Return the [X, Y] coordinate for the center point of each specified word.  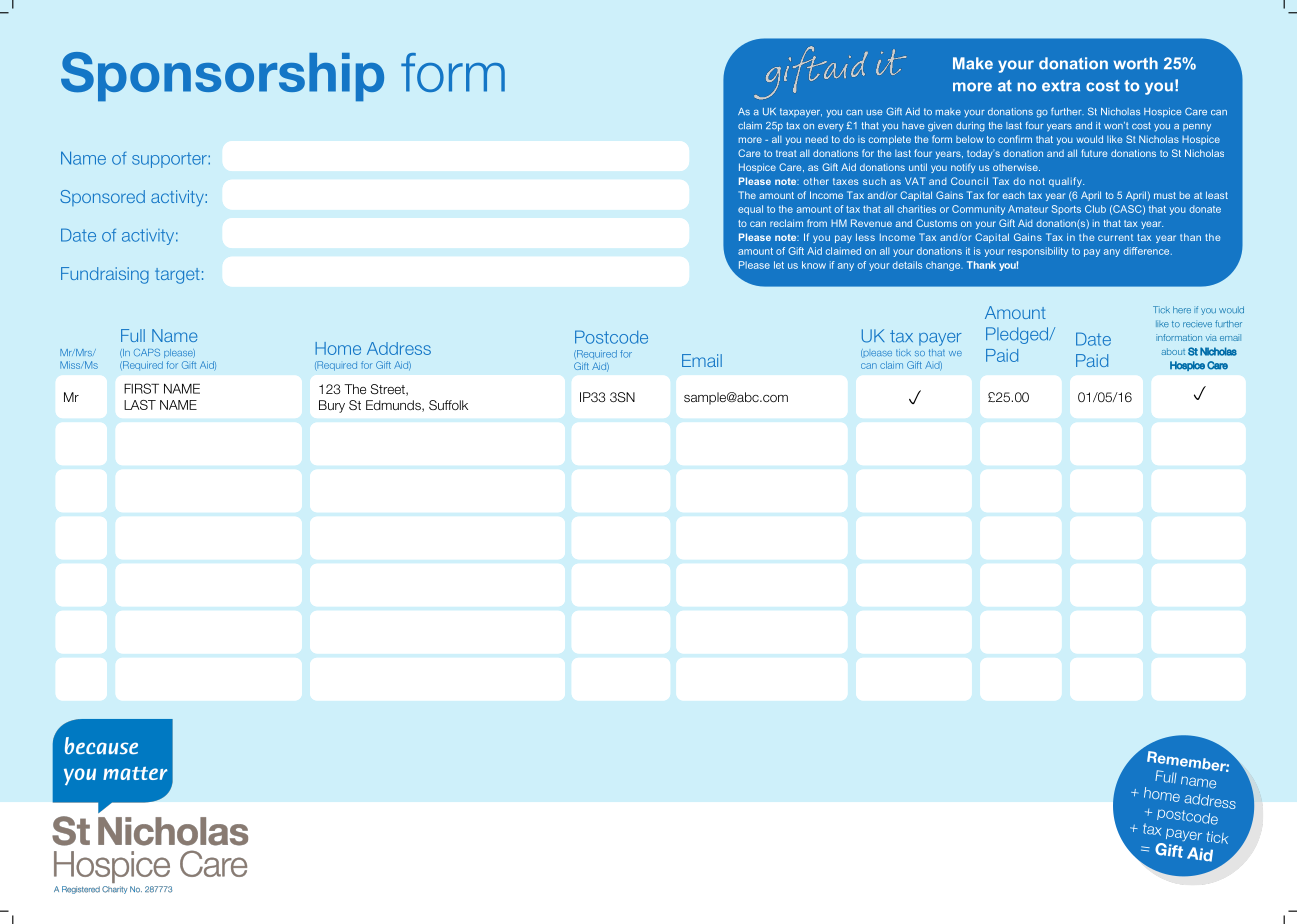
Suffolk [448, 405]
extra [1061, 86]
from [817, 223]
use [874, 112]
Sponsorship [222, 76]
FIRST [141, 388]
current [1115, 237]
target [177, 276]
